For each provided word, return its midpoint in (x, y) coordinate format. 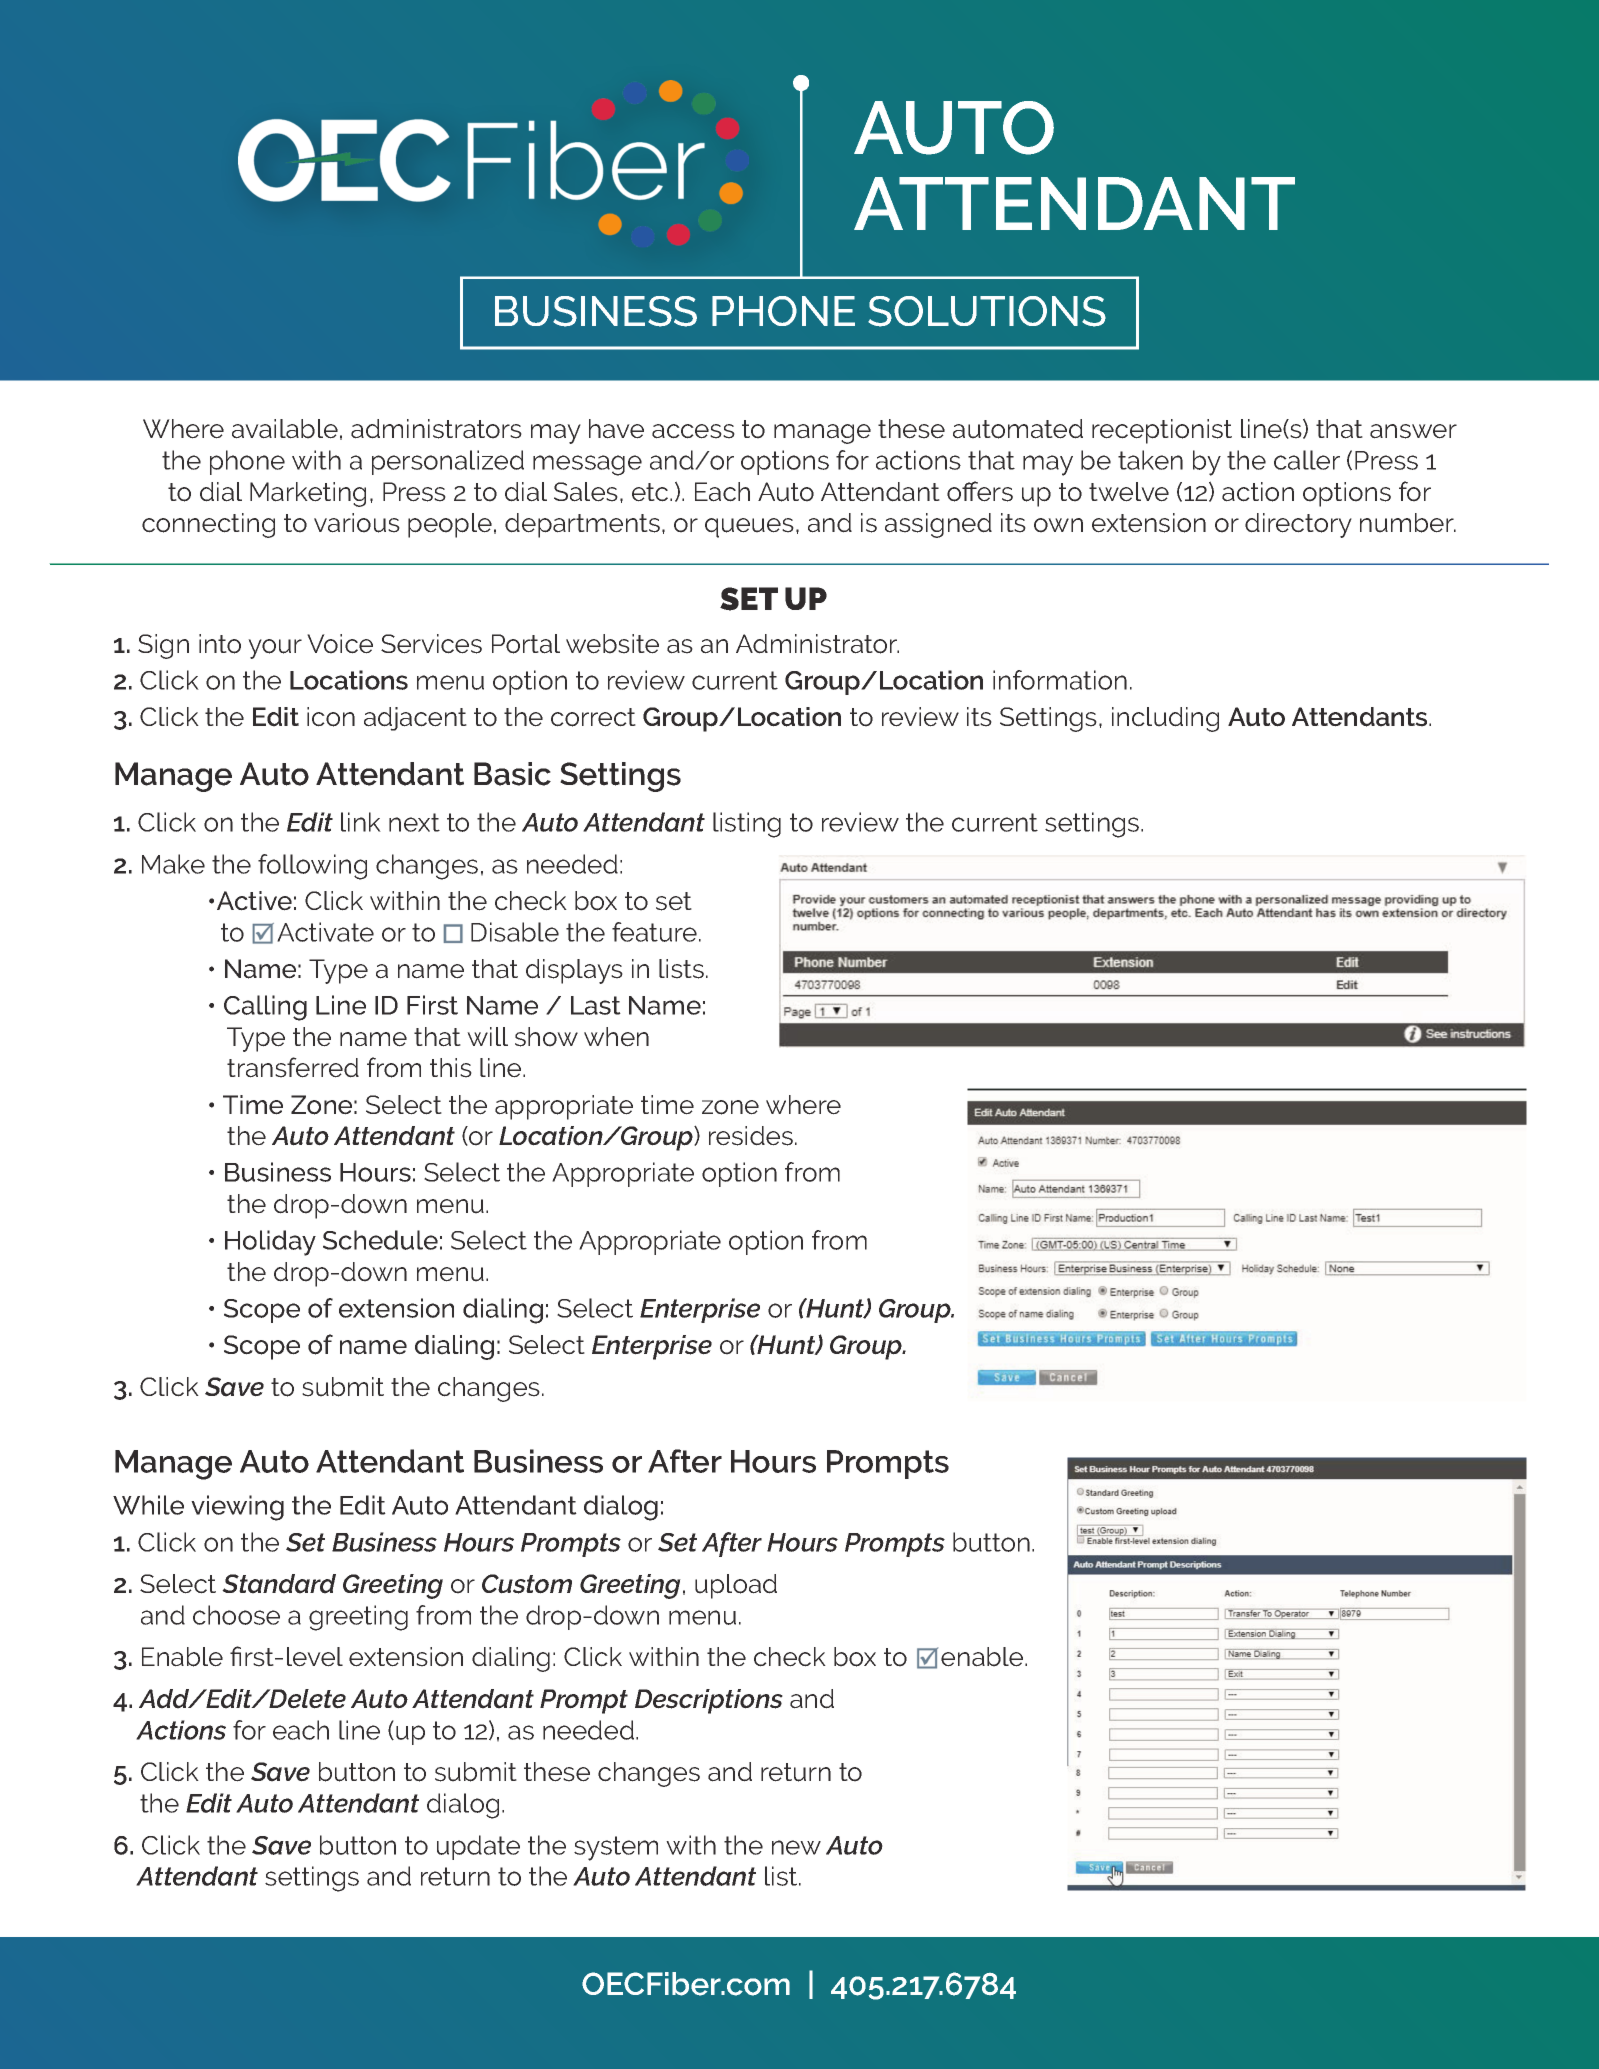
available (285, 429)
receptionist (1162, 431)
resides (751, 1136)
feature (654, 932)
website (612, 644)
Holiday (270, 1243)
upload (736, 1586)
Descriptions (709, 1701)
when (616, 1037)
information (1060, 680)
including (1165, 719)
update (478, 1847)
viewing (237, 1508)
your (275, 649)
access (693, 431)
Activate (325, 932)
